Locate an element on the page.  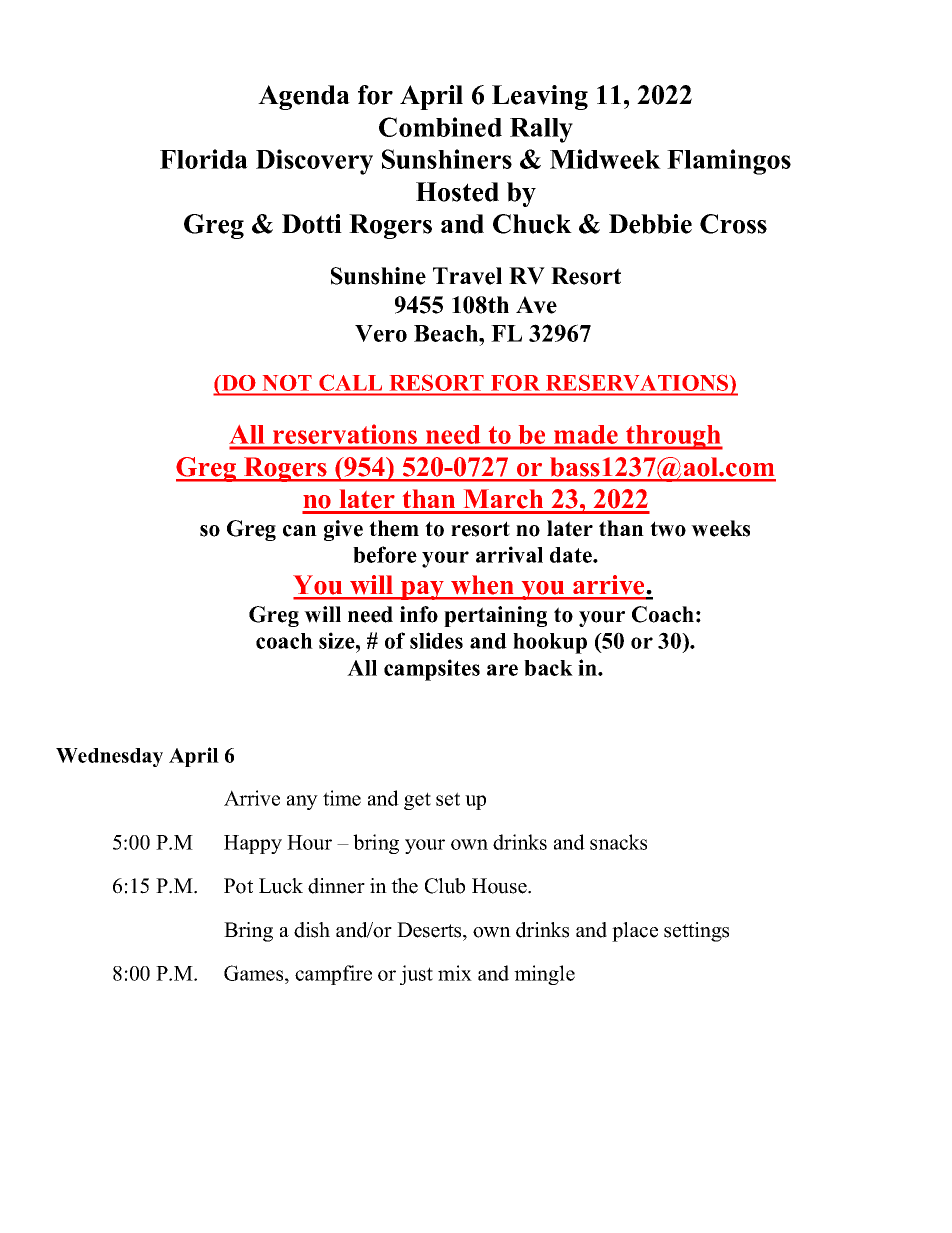
two is located at coordinates (668, 529).
